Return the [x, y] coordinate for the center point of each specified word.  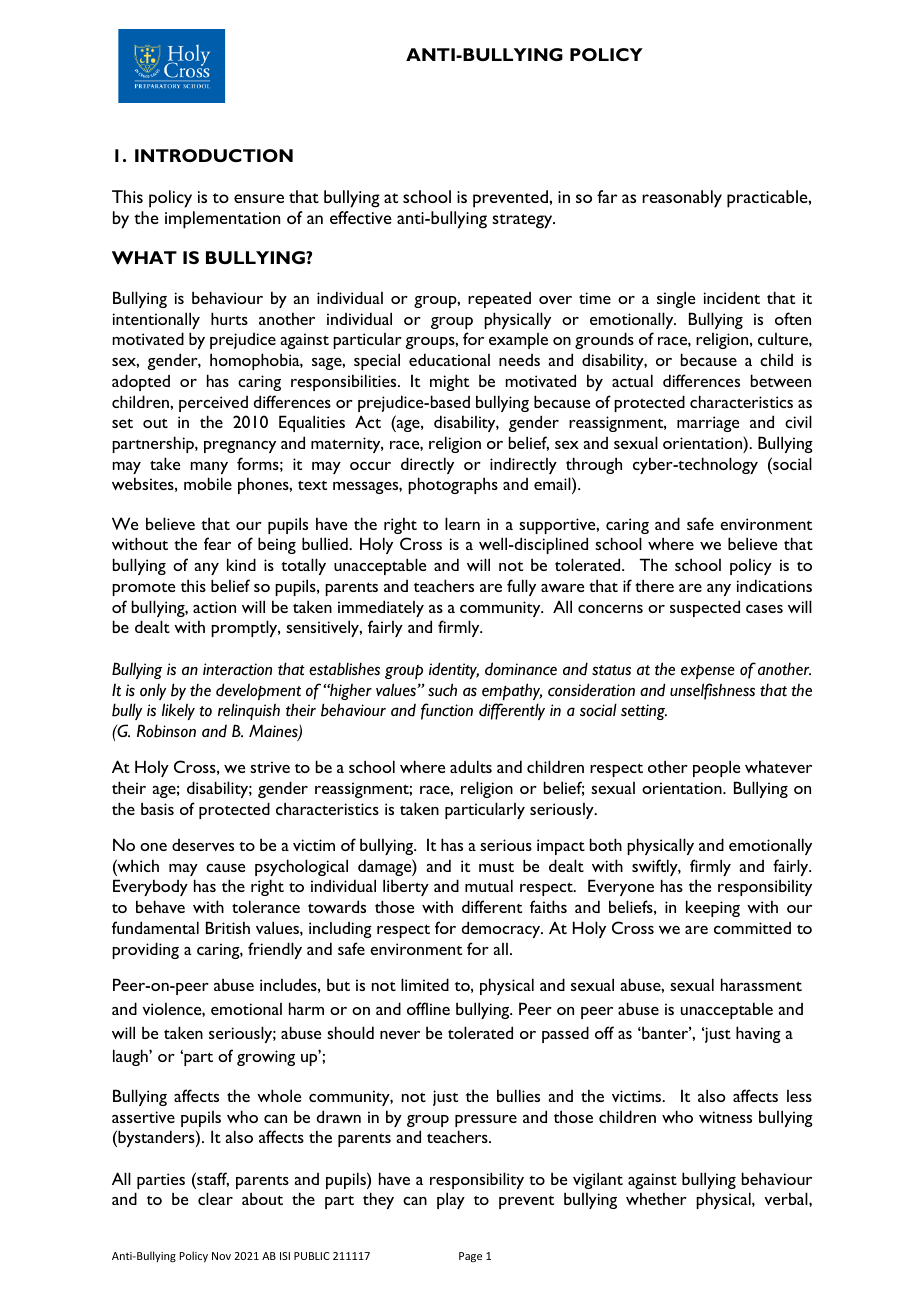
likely [178, 711]
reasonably [682, 199]
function [447, 711]
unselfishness [712, 691]
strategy [523, 221]
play [451, 1200]
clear [215, 1198]
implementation [222, 220]
